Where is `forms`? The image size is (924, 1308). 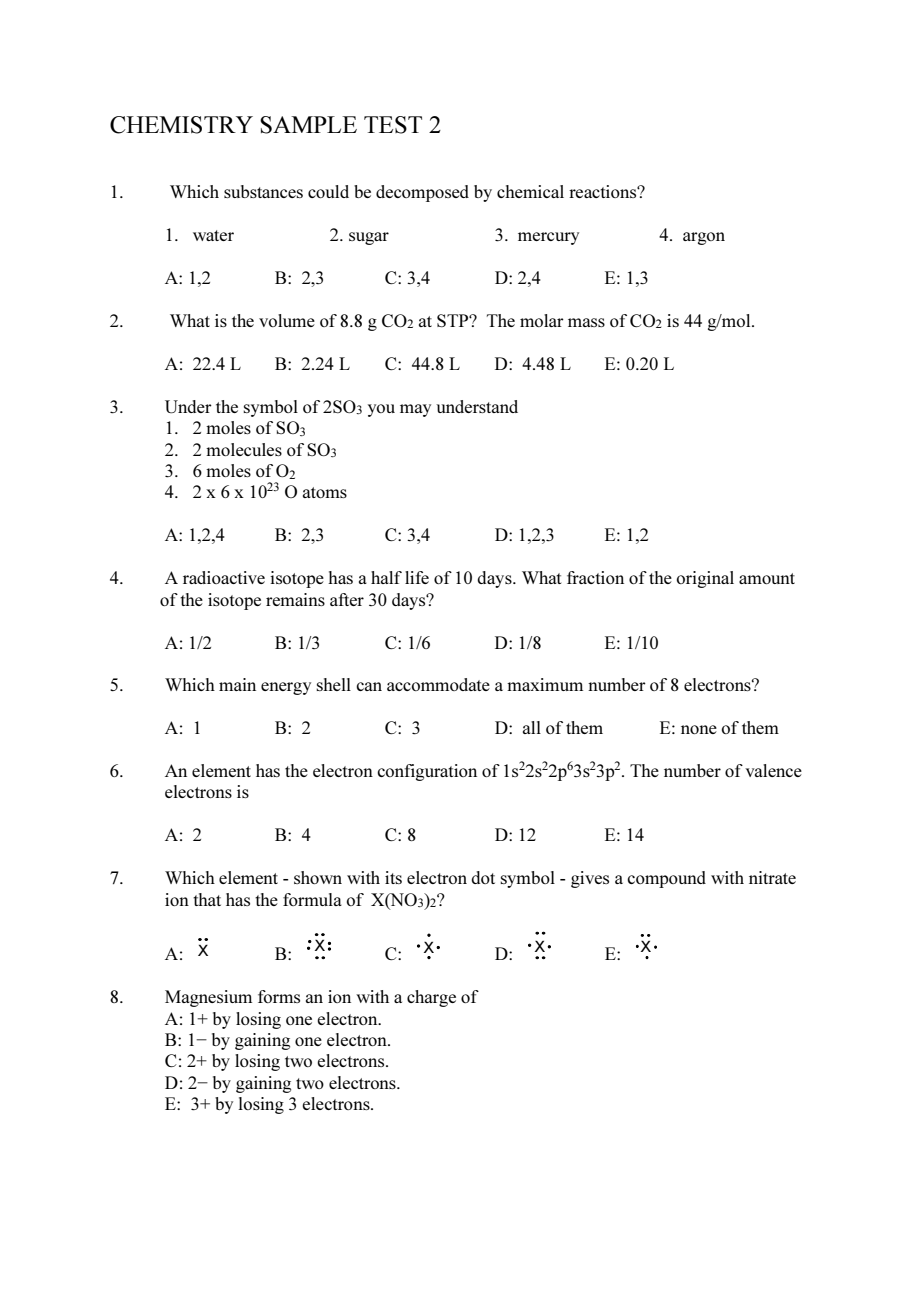
forms is located at coordinates (279, 996).
